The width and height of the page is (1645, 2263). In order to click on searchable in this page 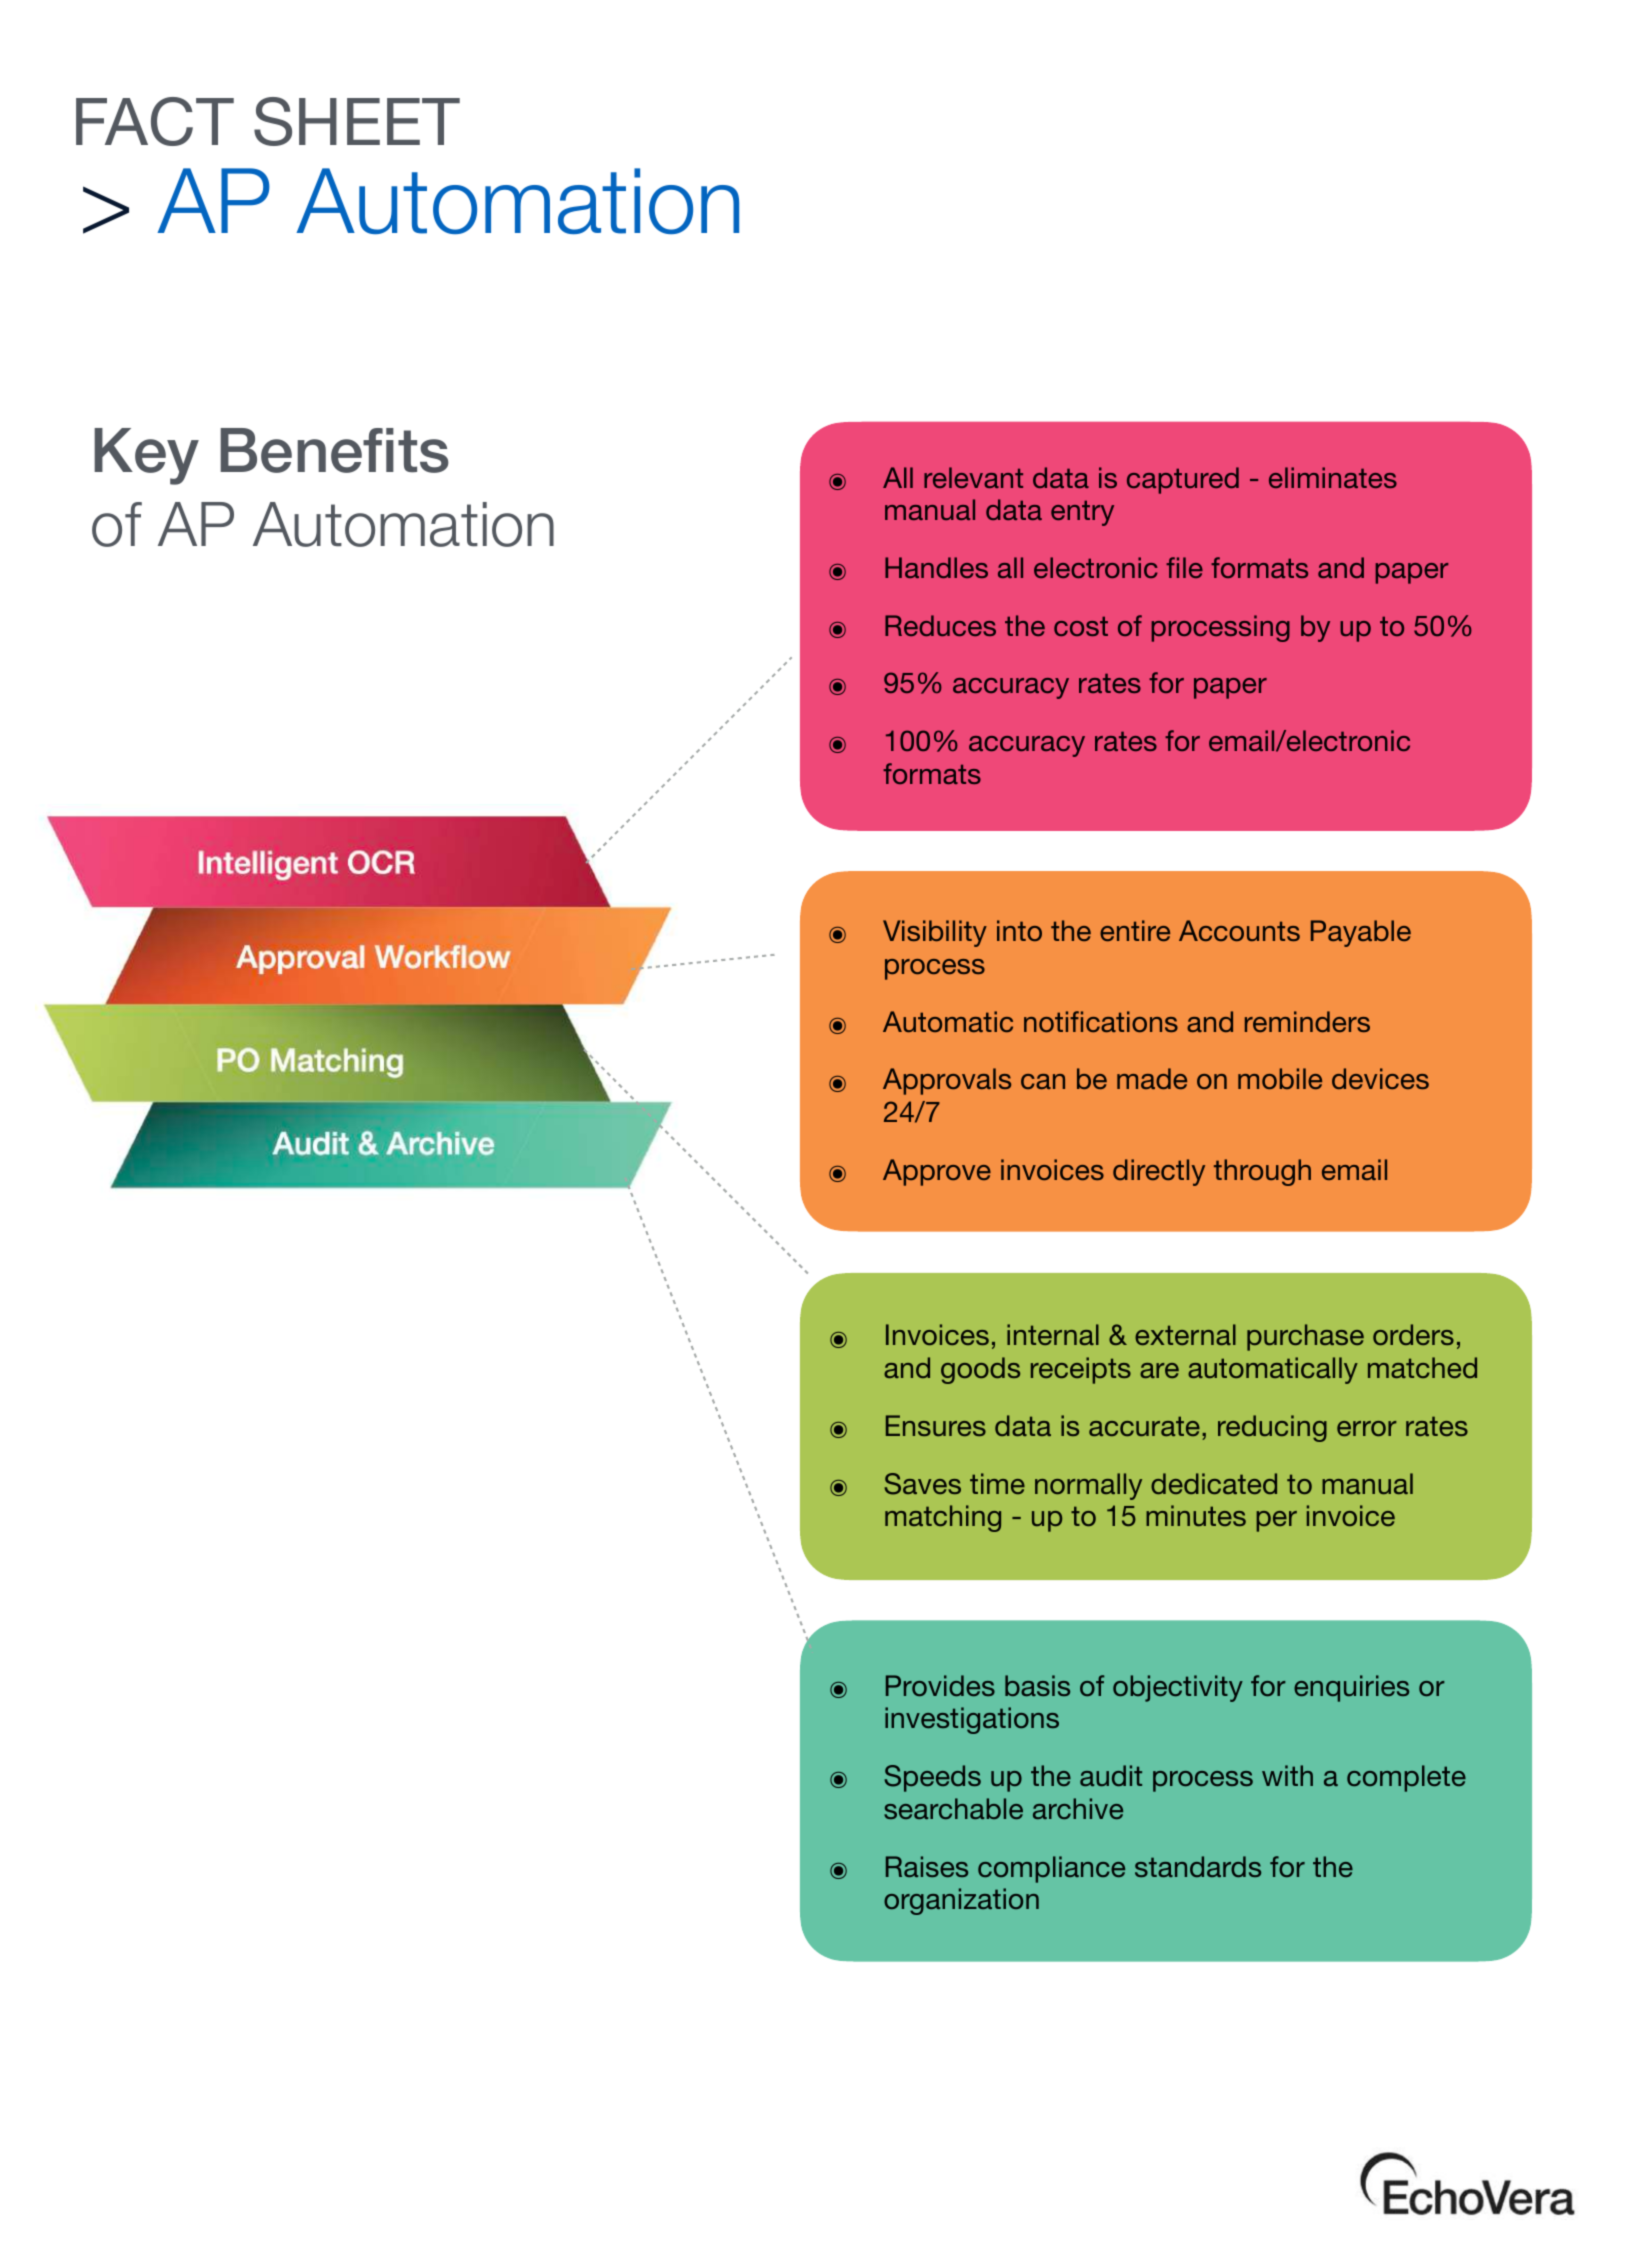, I will do `click(953, 1808)`.
